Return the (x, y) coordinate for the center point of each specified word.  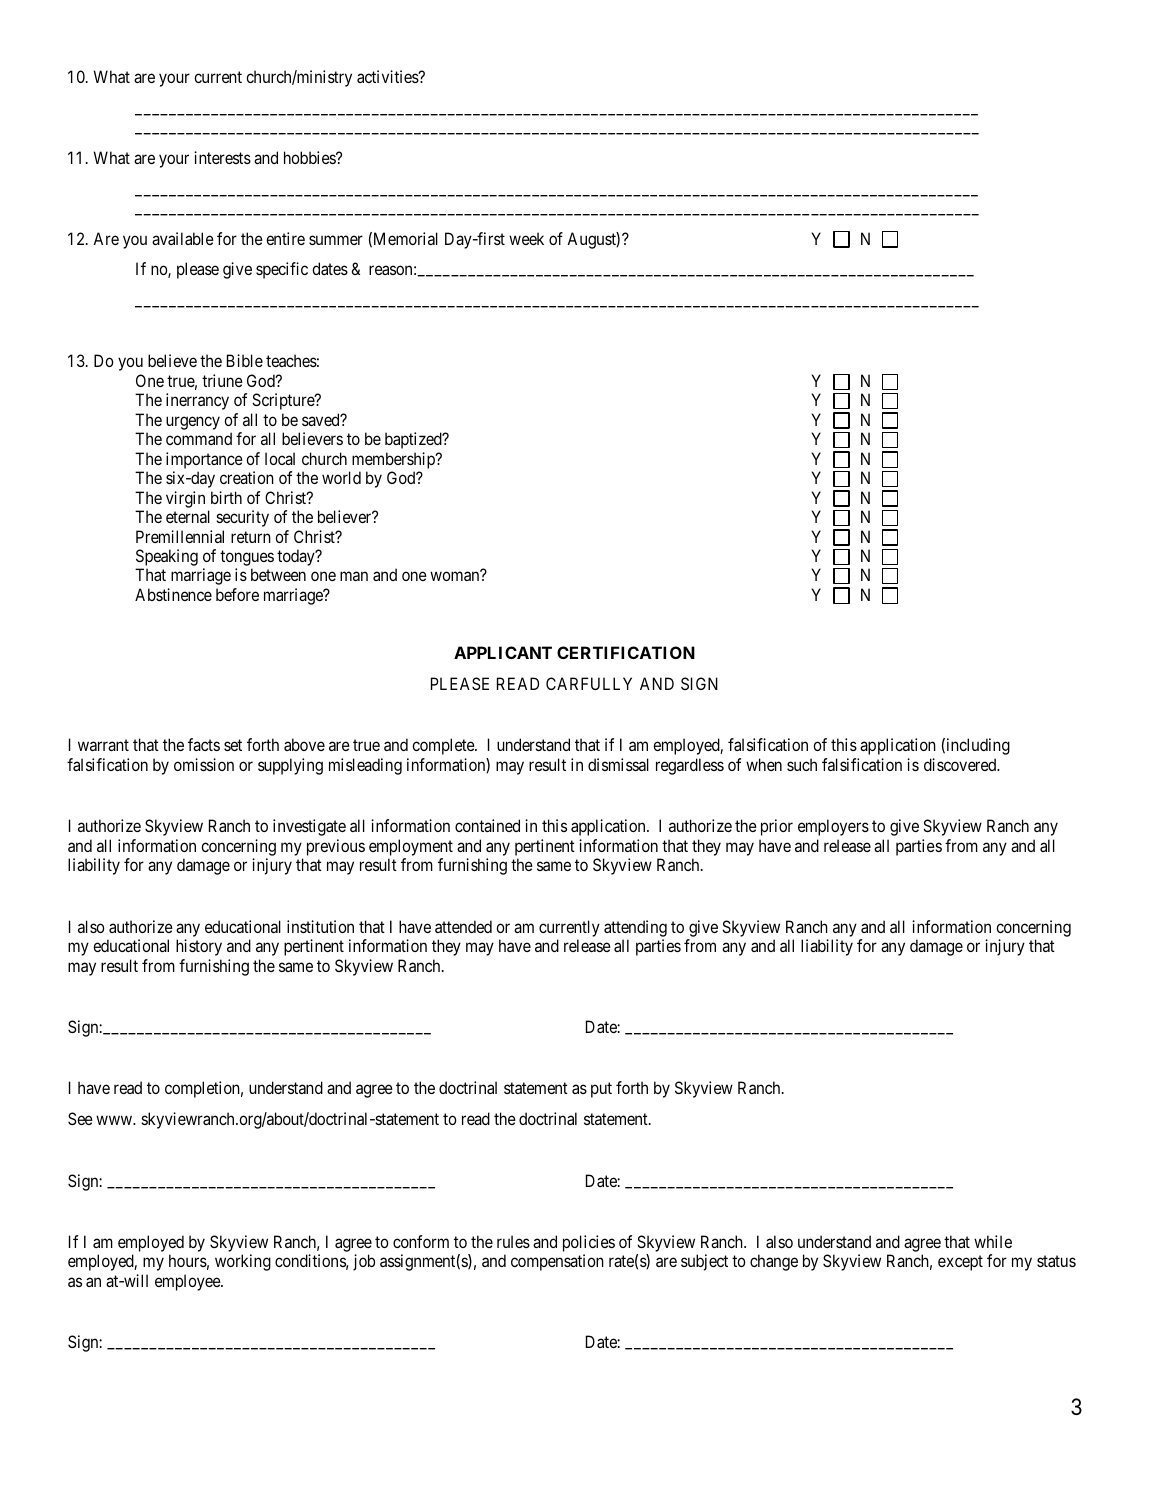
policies (589, 1245)
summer (336, 240)
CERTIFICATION (626, 652)
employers (833, 827)
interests (222, 157)
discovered (961, 764)
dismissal (618, 764)
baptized (414, 440)
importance (204, 460)
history (199, 947)
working (243, 1262)
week (526, 238)
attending (635, 928)
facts (204, 744)
